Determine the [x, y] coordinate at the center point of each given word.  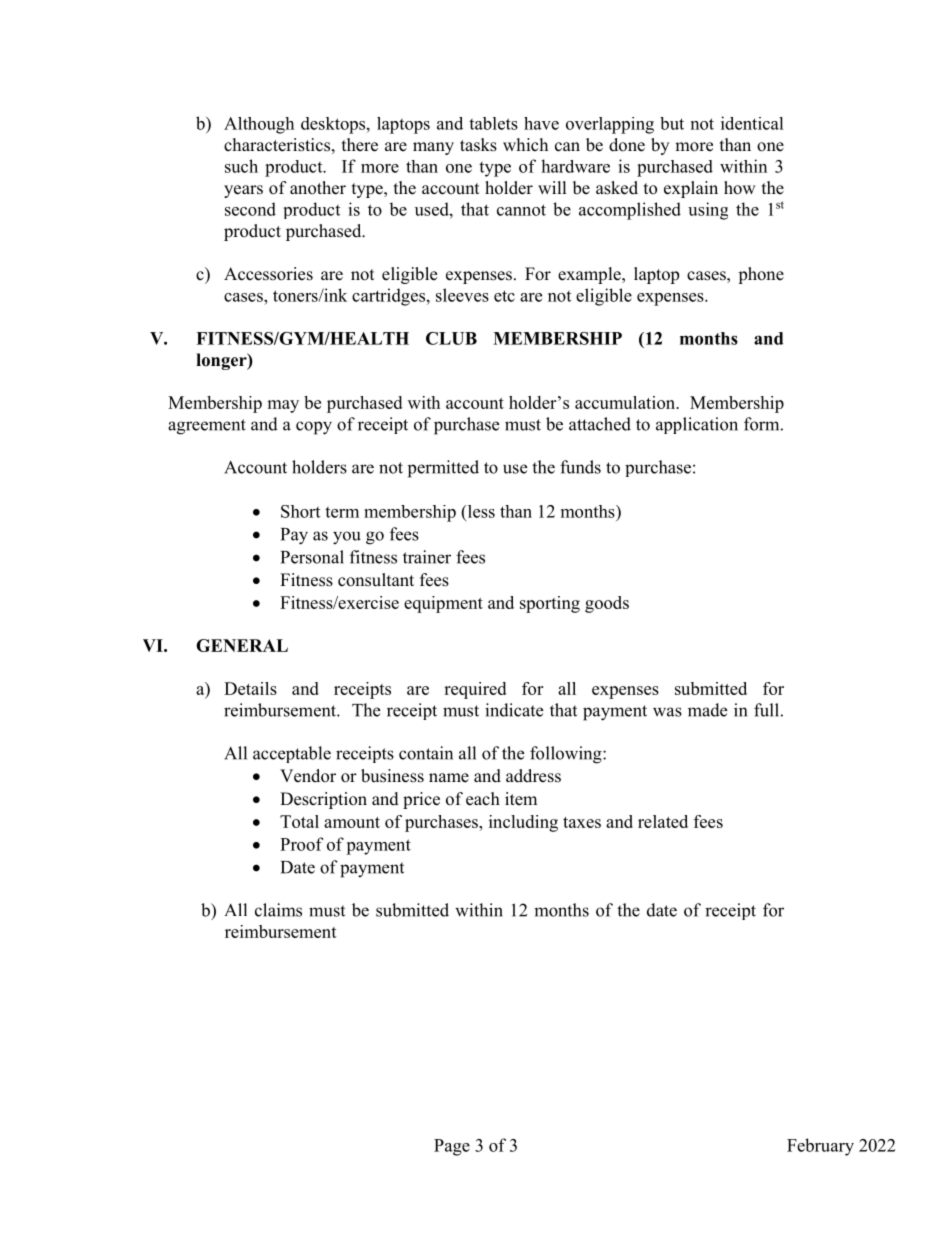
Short [300, 511]
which [525, 145]
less [480, 511]
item [521, 799]
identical [752, 123]
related [663, 821]
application [697, 425]
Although [259, 125]
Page [452, 1147]
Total [299, 821]
